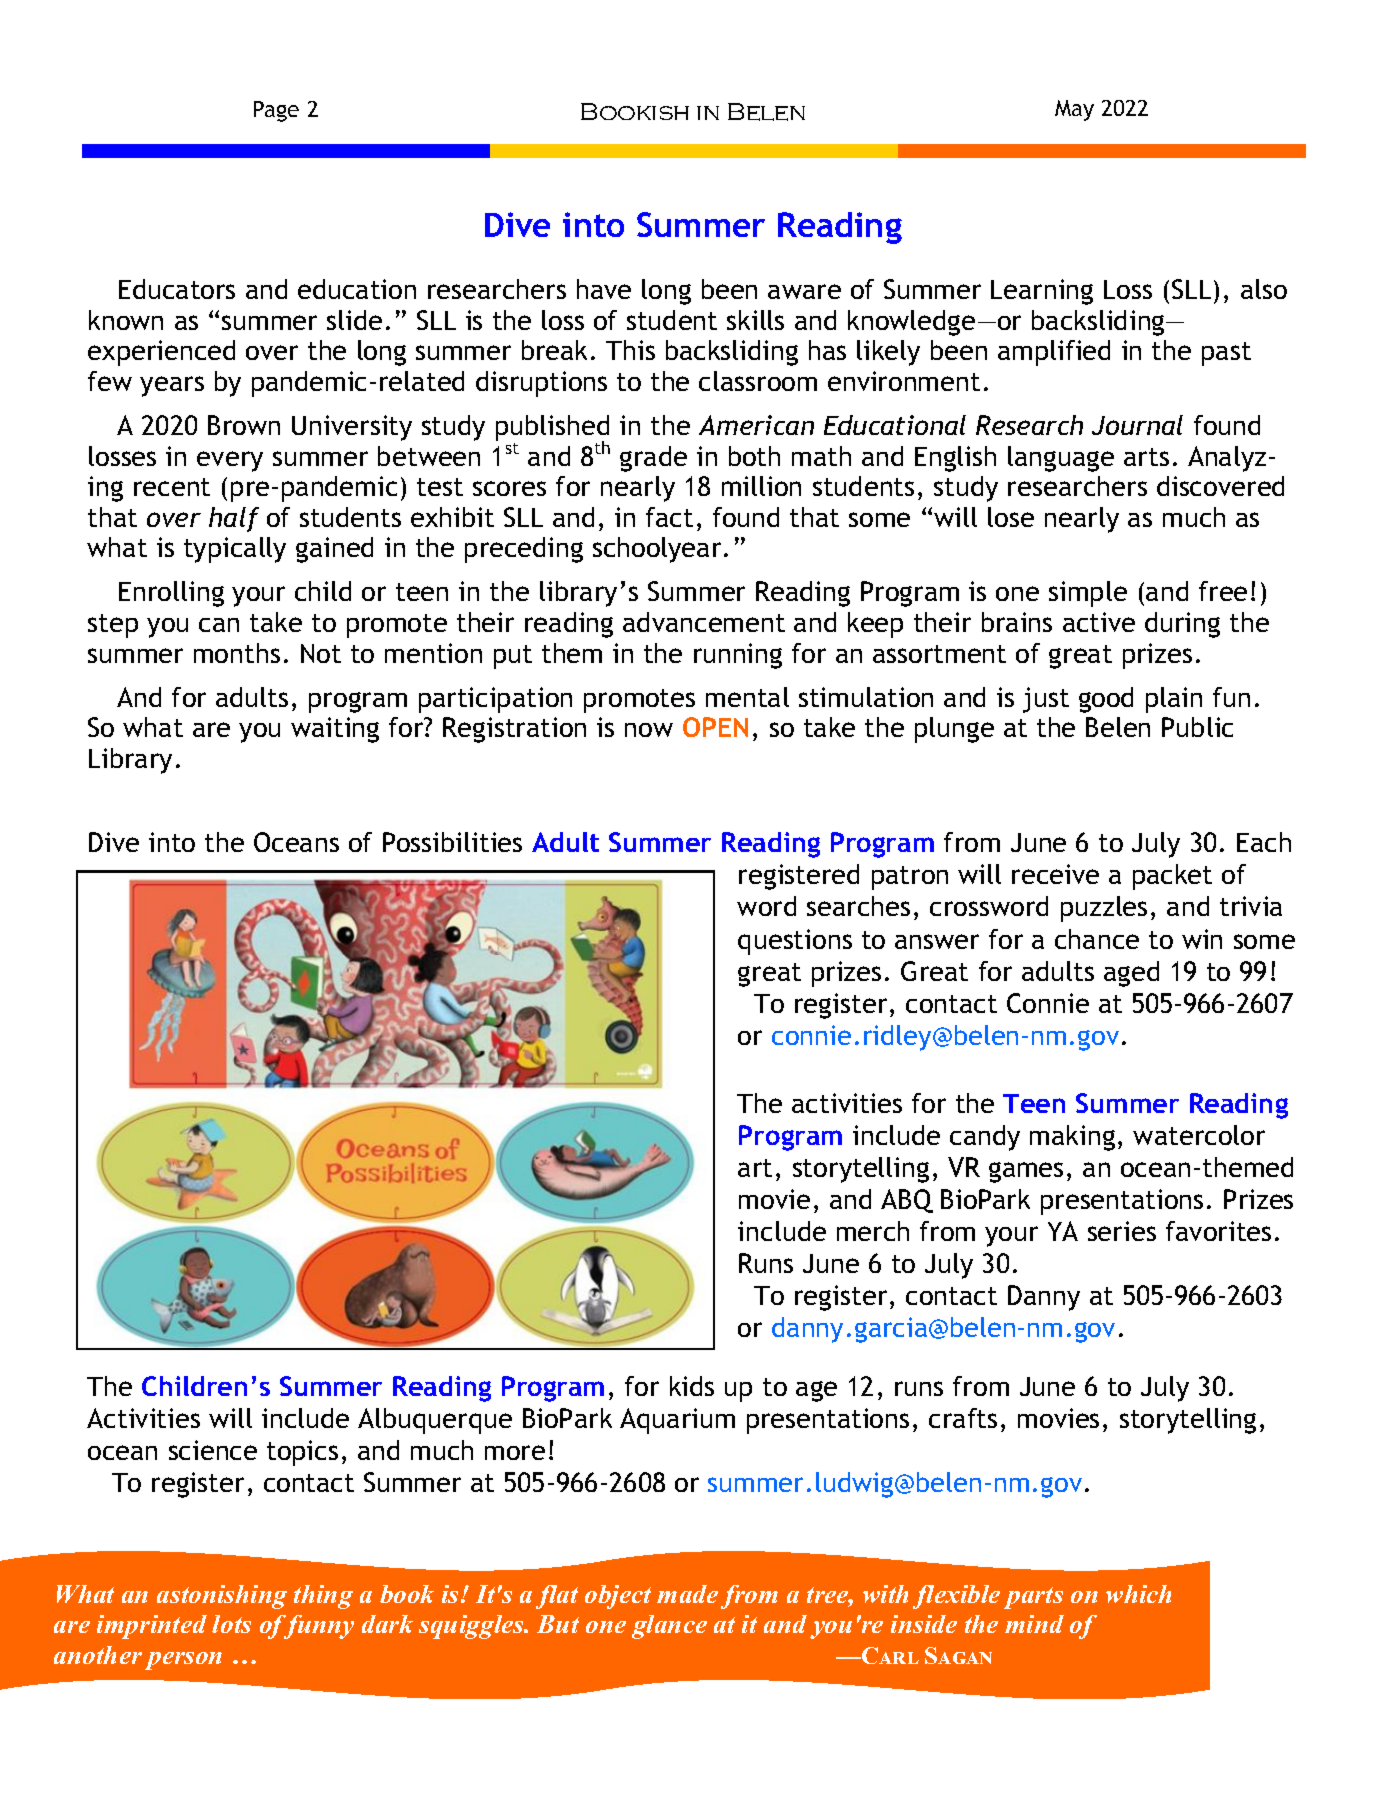  I want to click on Page, so click(276, 111).
